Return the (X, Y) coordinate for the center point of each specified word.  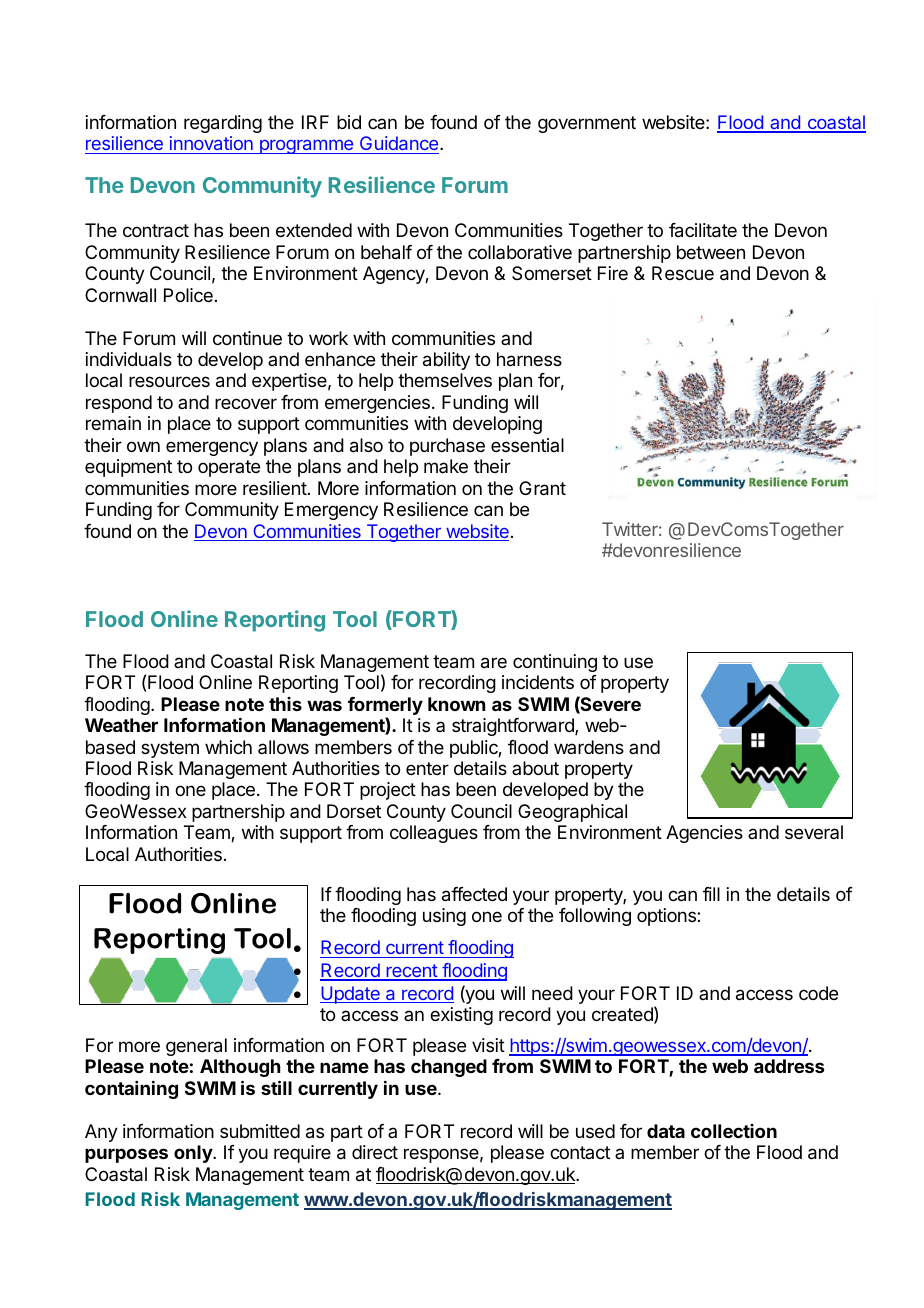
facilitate (703, 230)
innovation (211, 145)
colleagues (434, 834)
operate (229, 468)
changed (449, 1068)
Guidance (398, 145)
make (446, 466)
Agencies (704, 834)
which (228, 747)
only (194, 1154)
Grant (542, 488)
